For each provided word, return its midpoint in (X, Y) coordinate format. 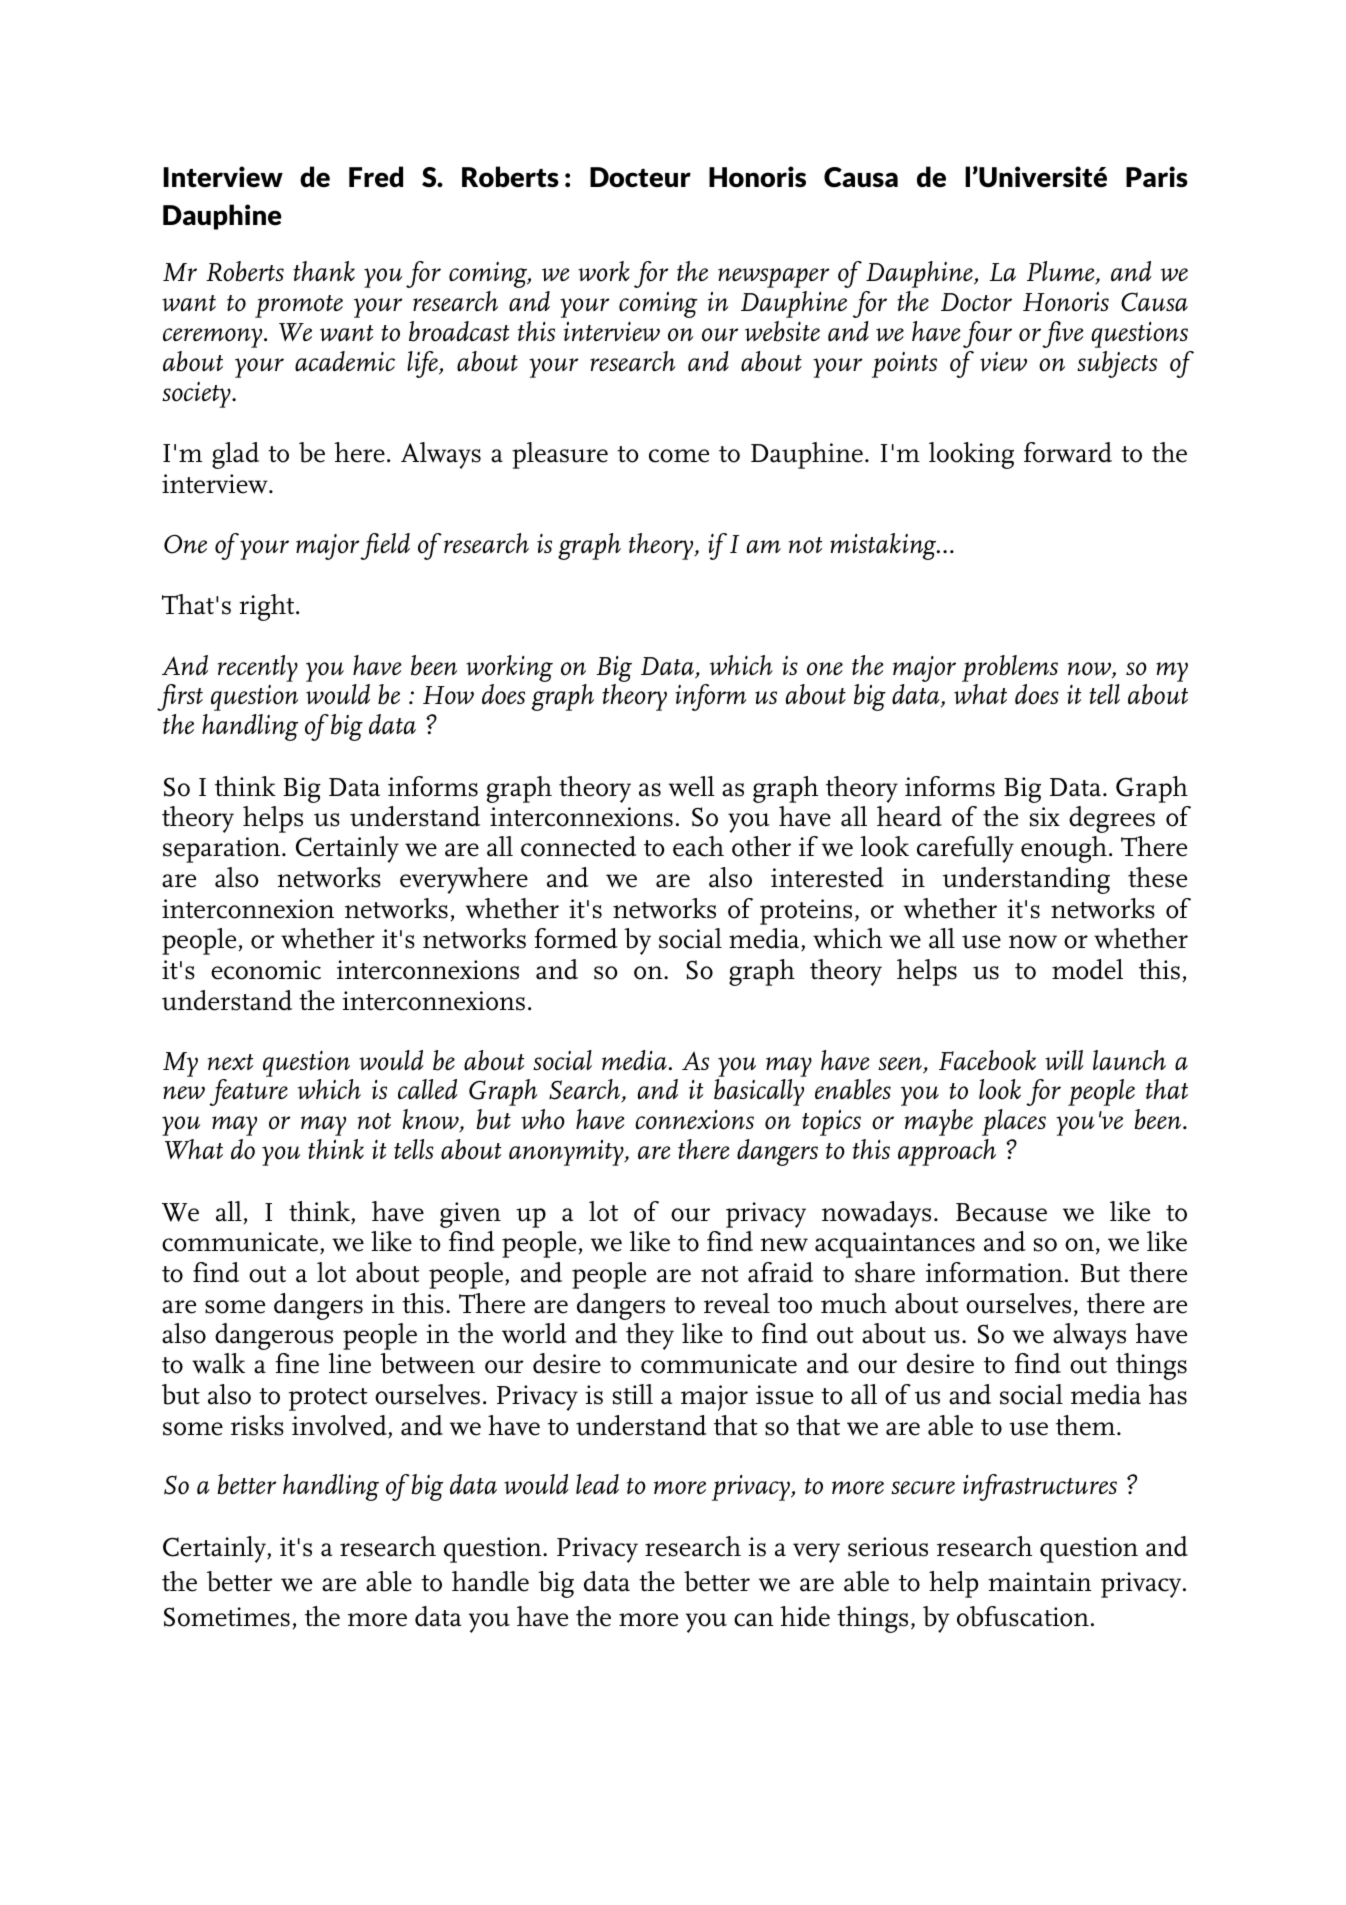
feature (248, 1092)
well (691, 786)
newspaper (774, 278)
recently (258, 668)
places (1014, 1122)
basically (759, 1092)
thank (324, 271)
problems (1010, 668)
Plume (1062, 272)
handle (490, 1581)
